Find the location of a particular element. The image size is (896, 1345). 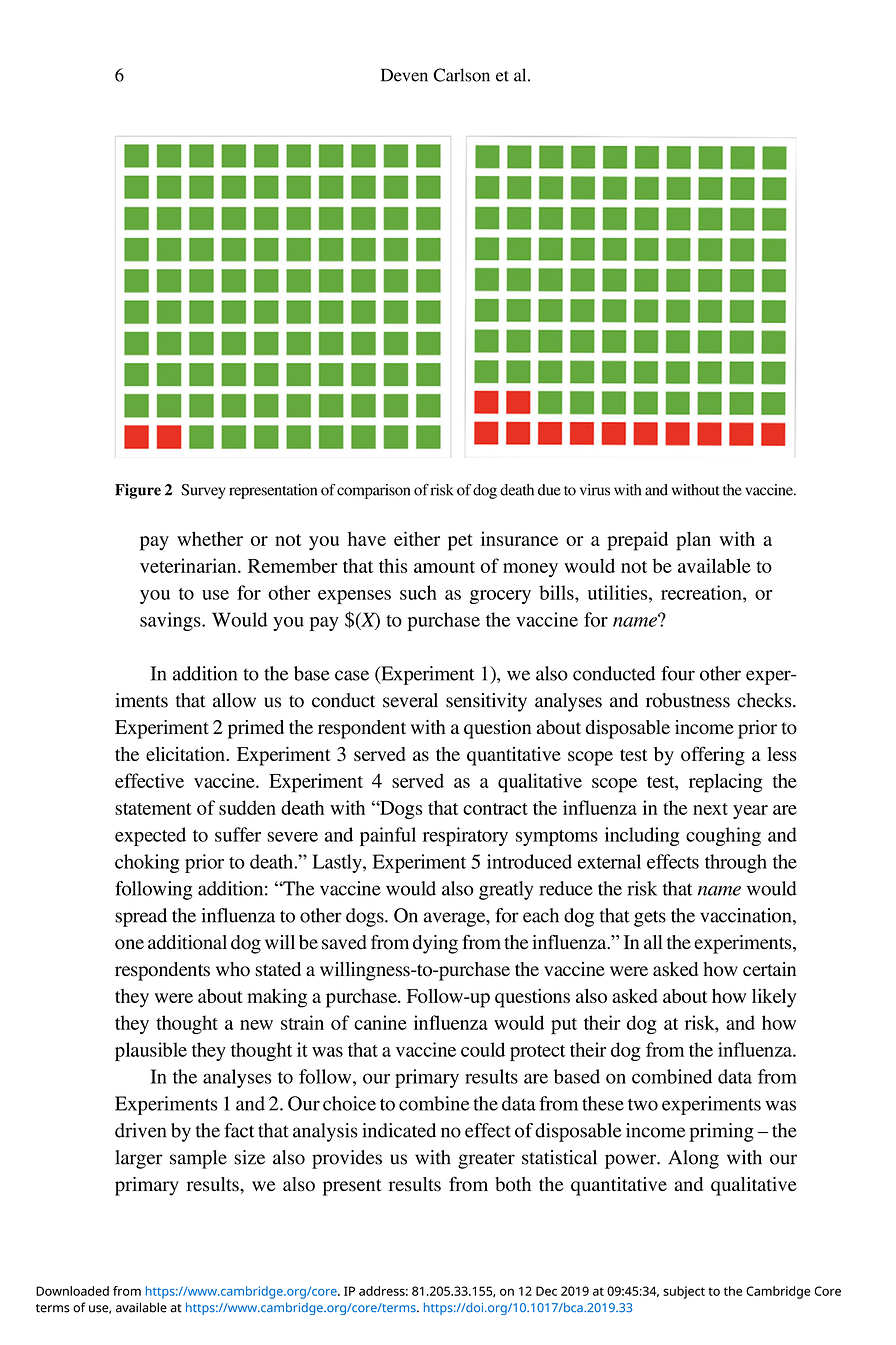

virus is located at coordinates (595, 490).
